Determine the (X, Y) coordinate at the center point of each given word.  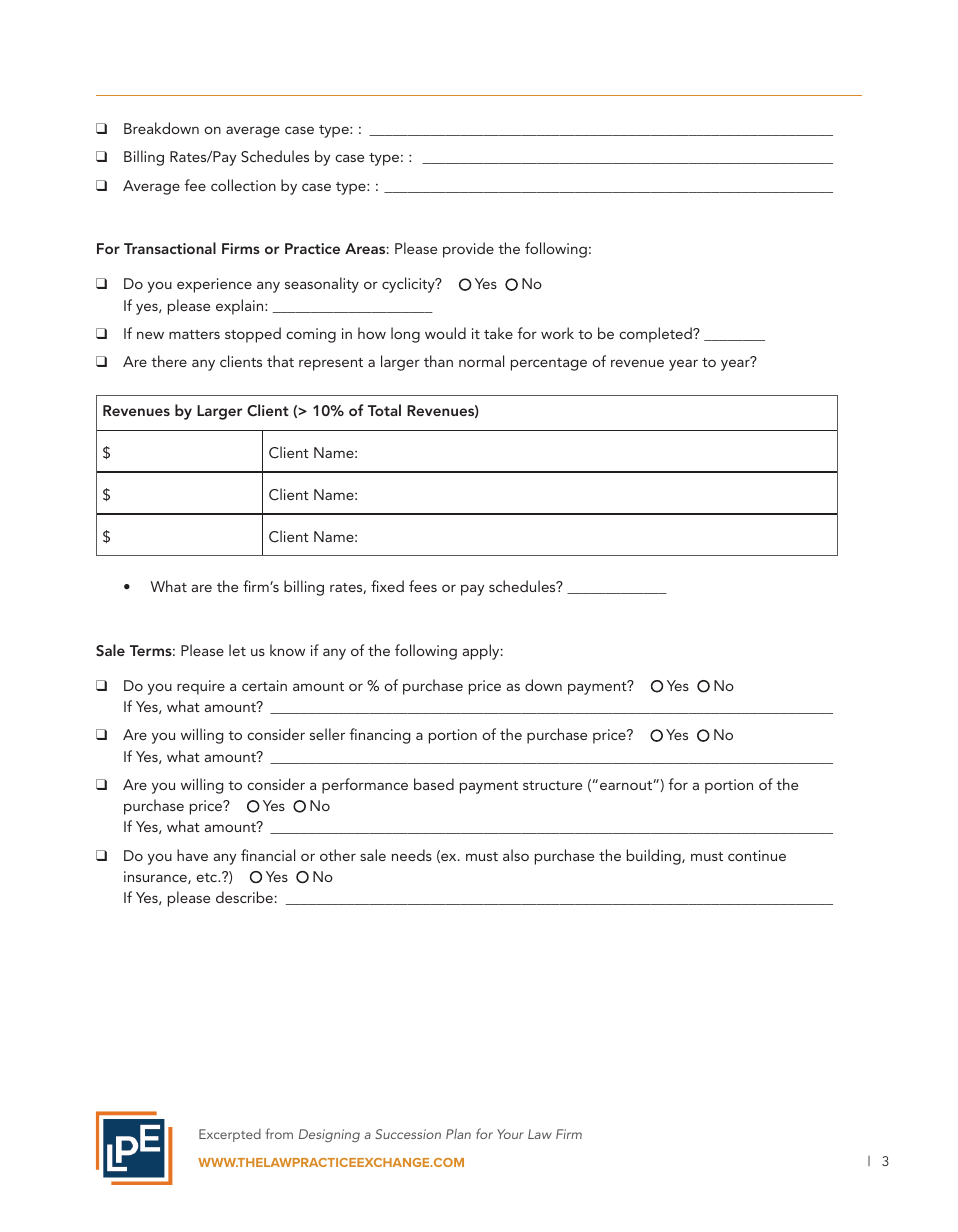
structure (552, 785)
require (201, 687)
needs (412, 855)
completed (656, 335)
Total (384, 410)
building (655, 857)
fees (423, 586)
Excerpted (230, 1135)
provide (468, 250)
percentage (549, 364)
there (169, 361)
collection (243, 185)
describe (244, 897)
